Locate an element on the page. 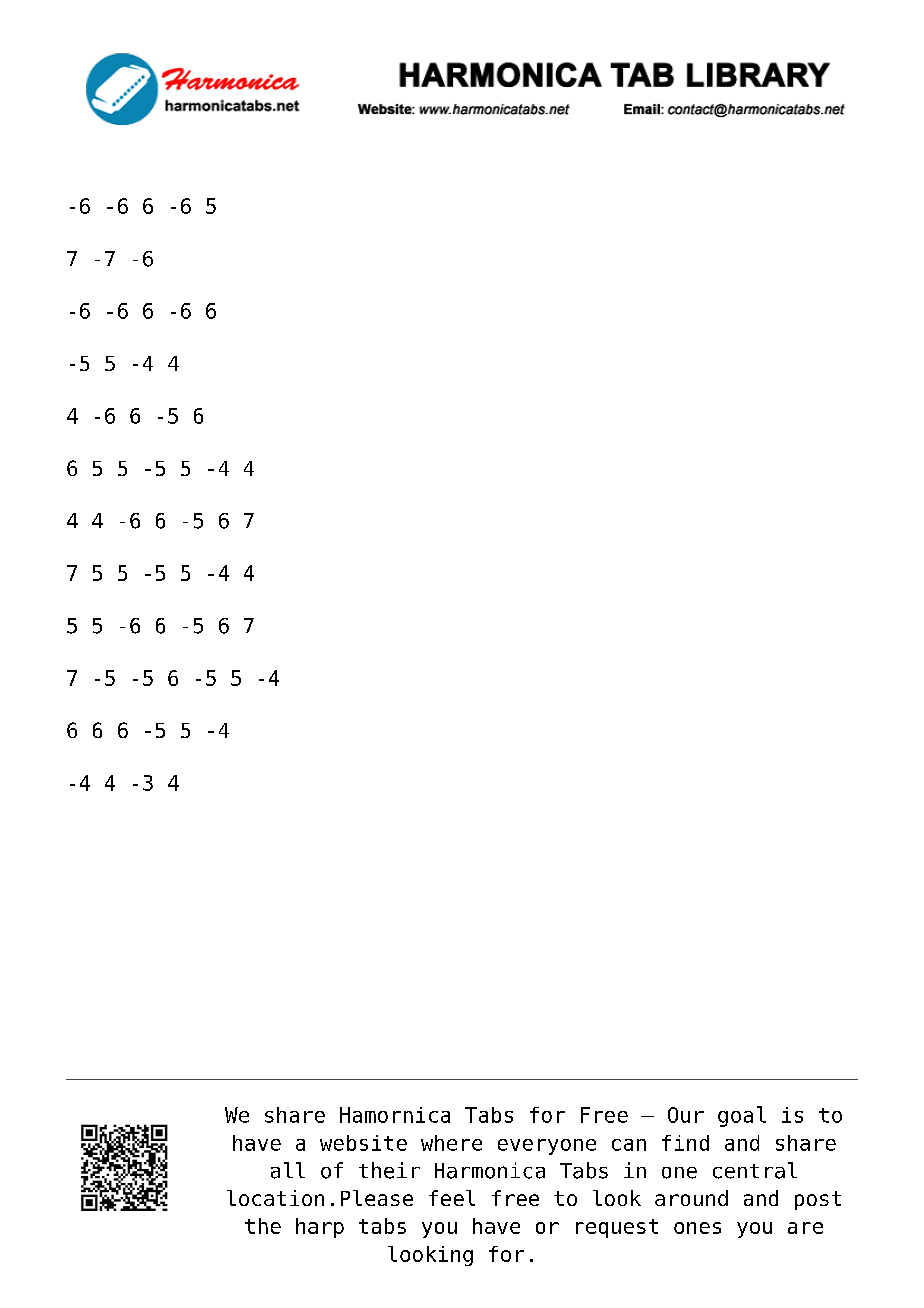 The height and width of the image is (1308, 924). harp is located at coordinates (320, 1228).
